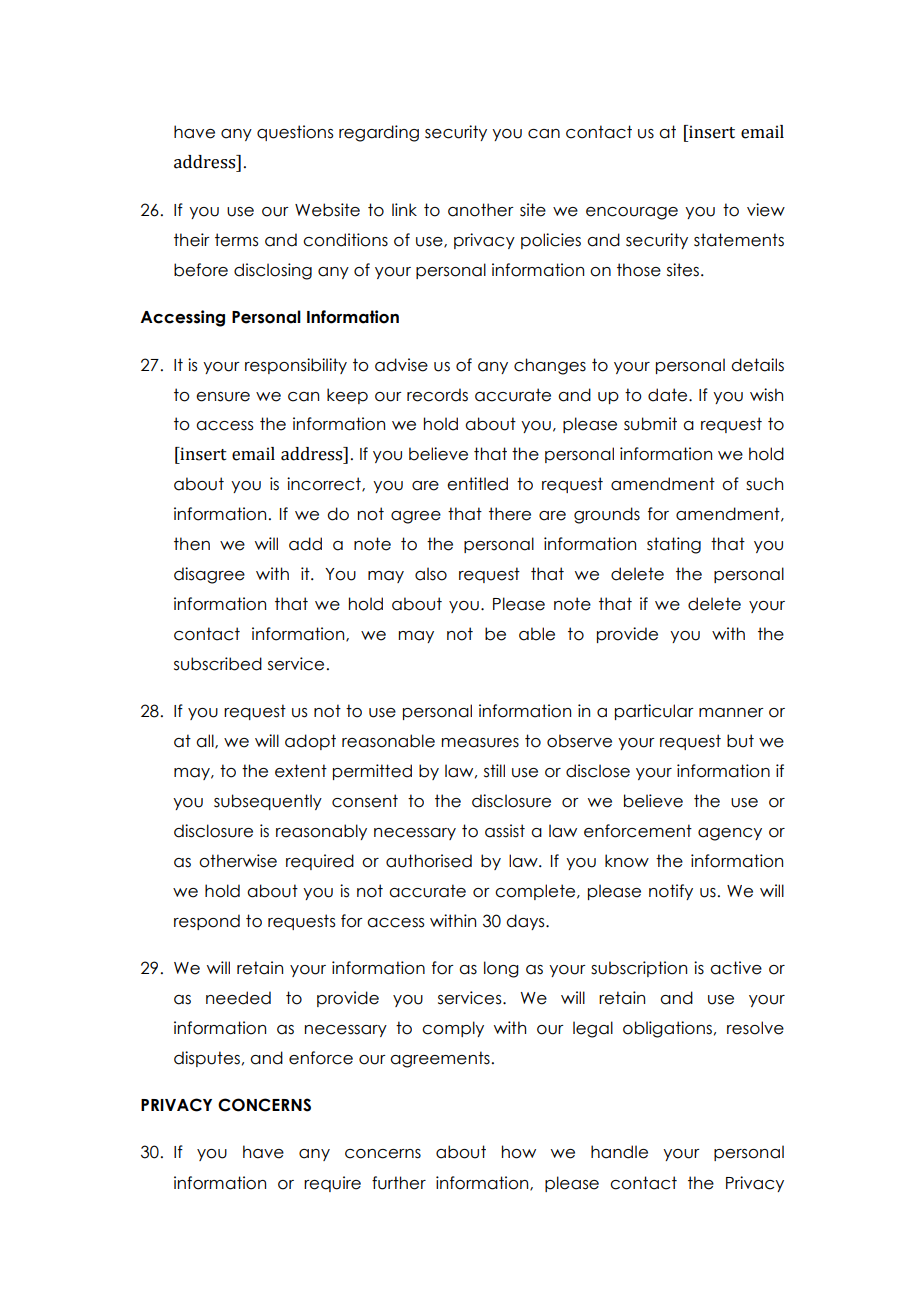 Image resolution: width=924 pixels, height=1308 pixels. Describe the element at coordinates (295, 133) in the image. I see `questions` at that location.
